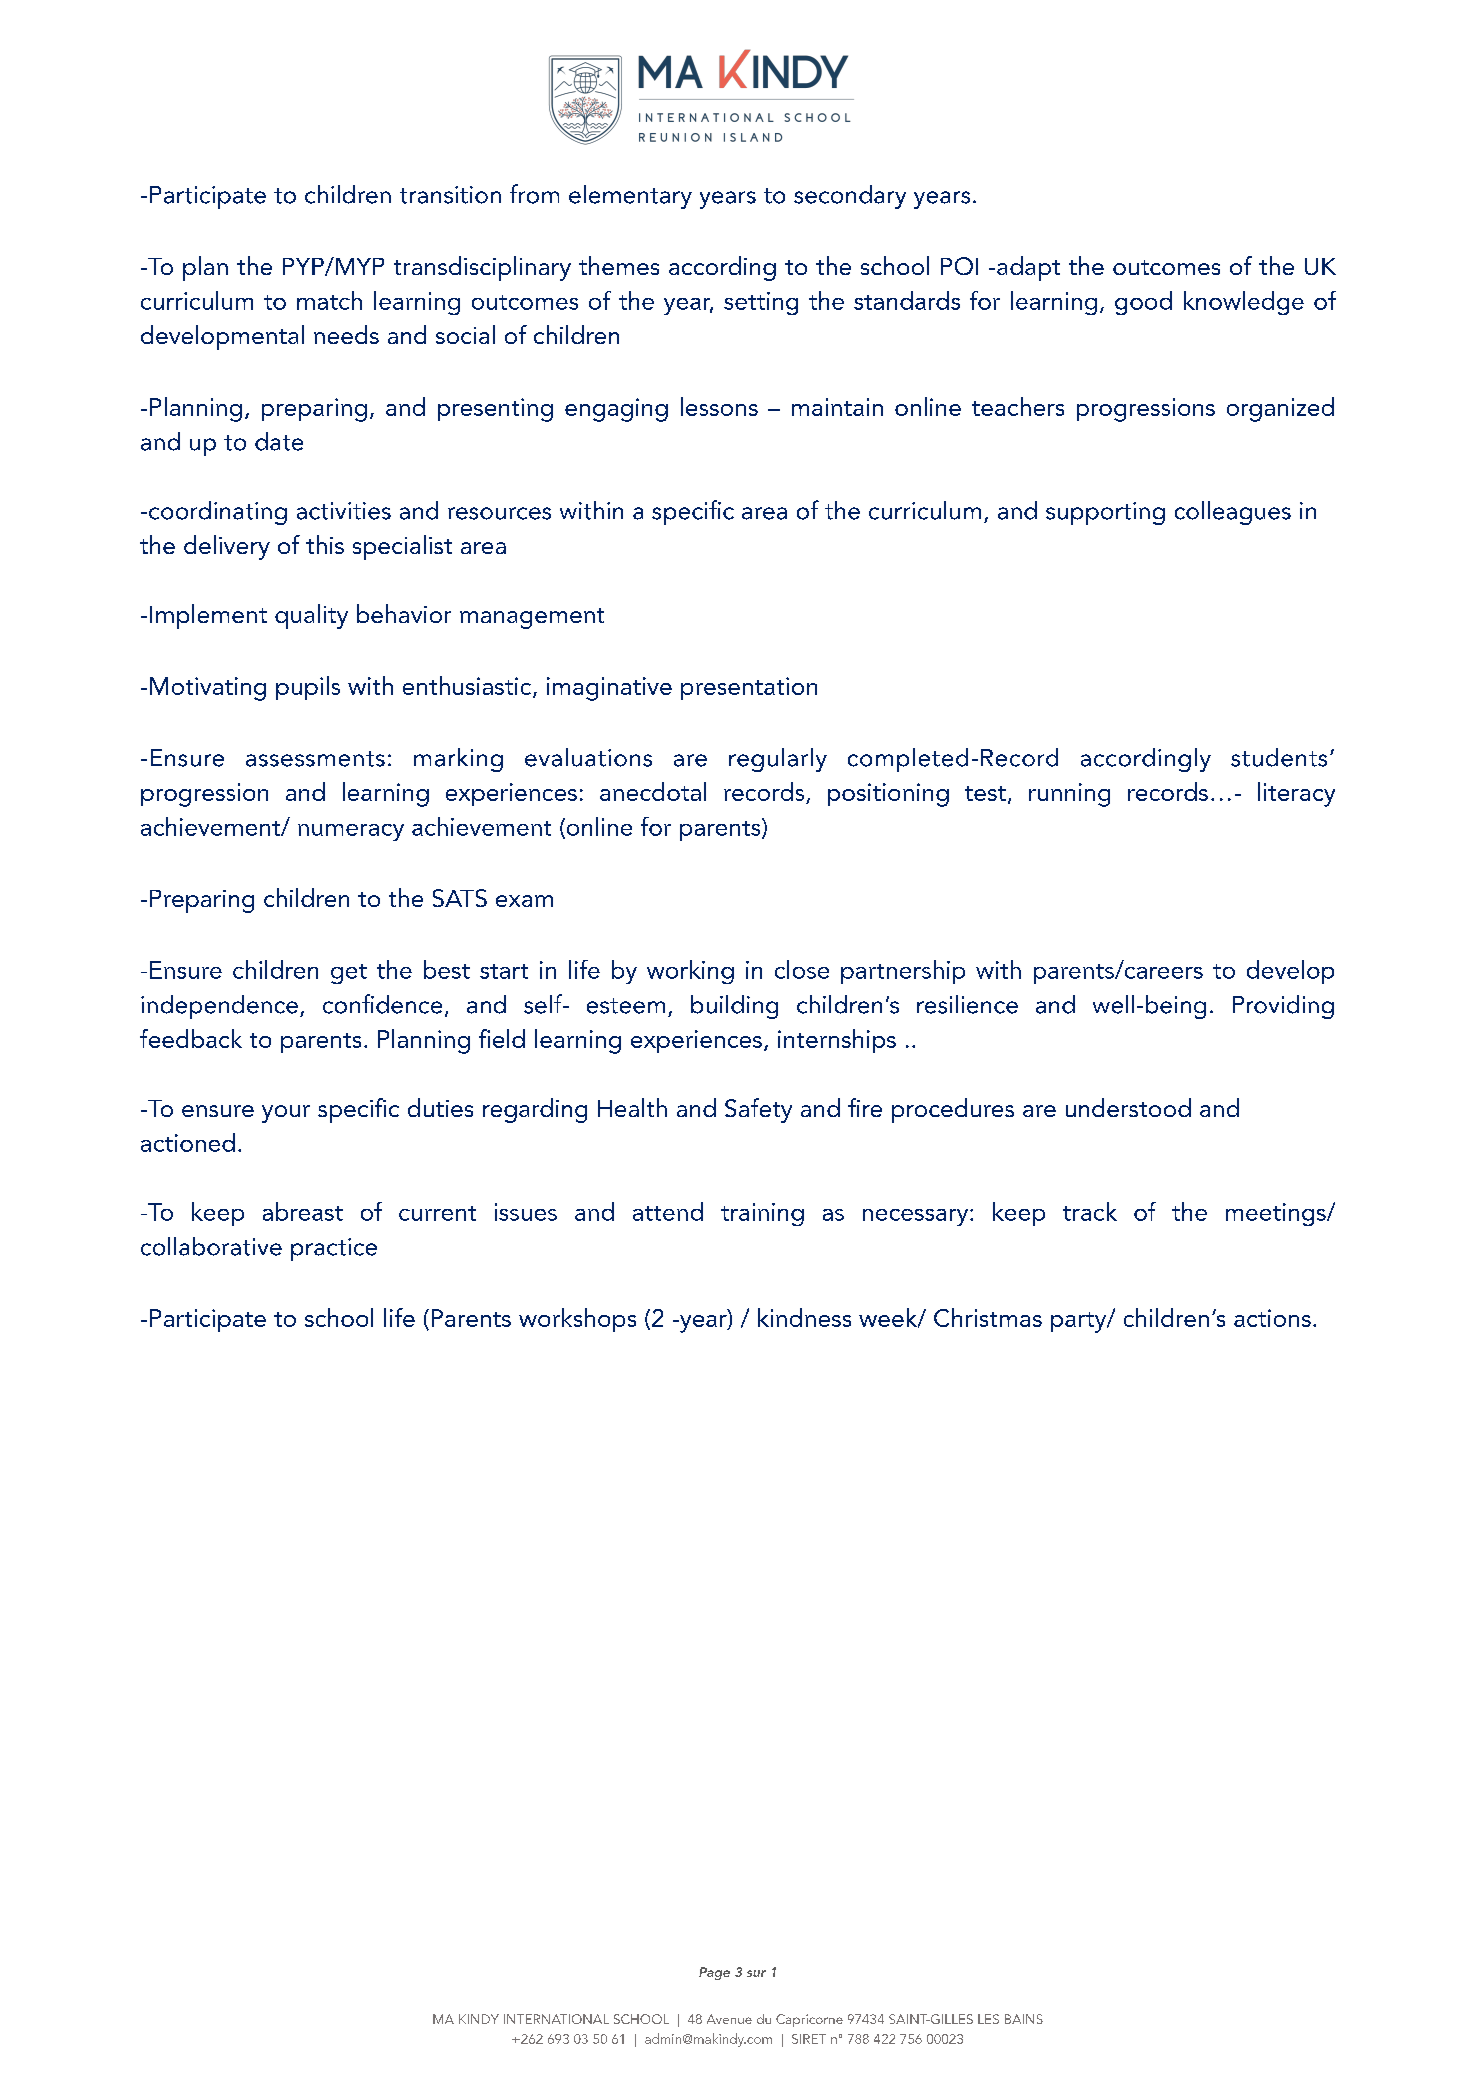 The width and height of the document is (1469, 2079). I want to click on get, so click(349, 974).
